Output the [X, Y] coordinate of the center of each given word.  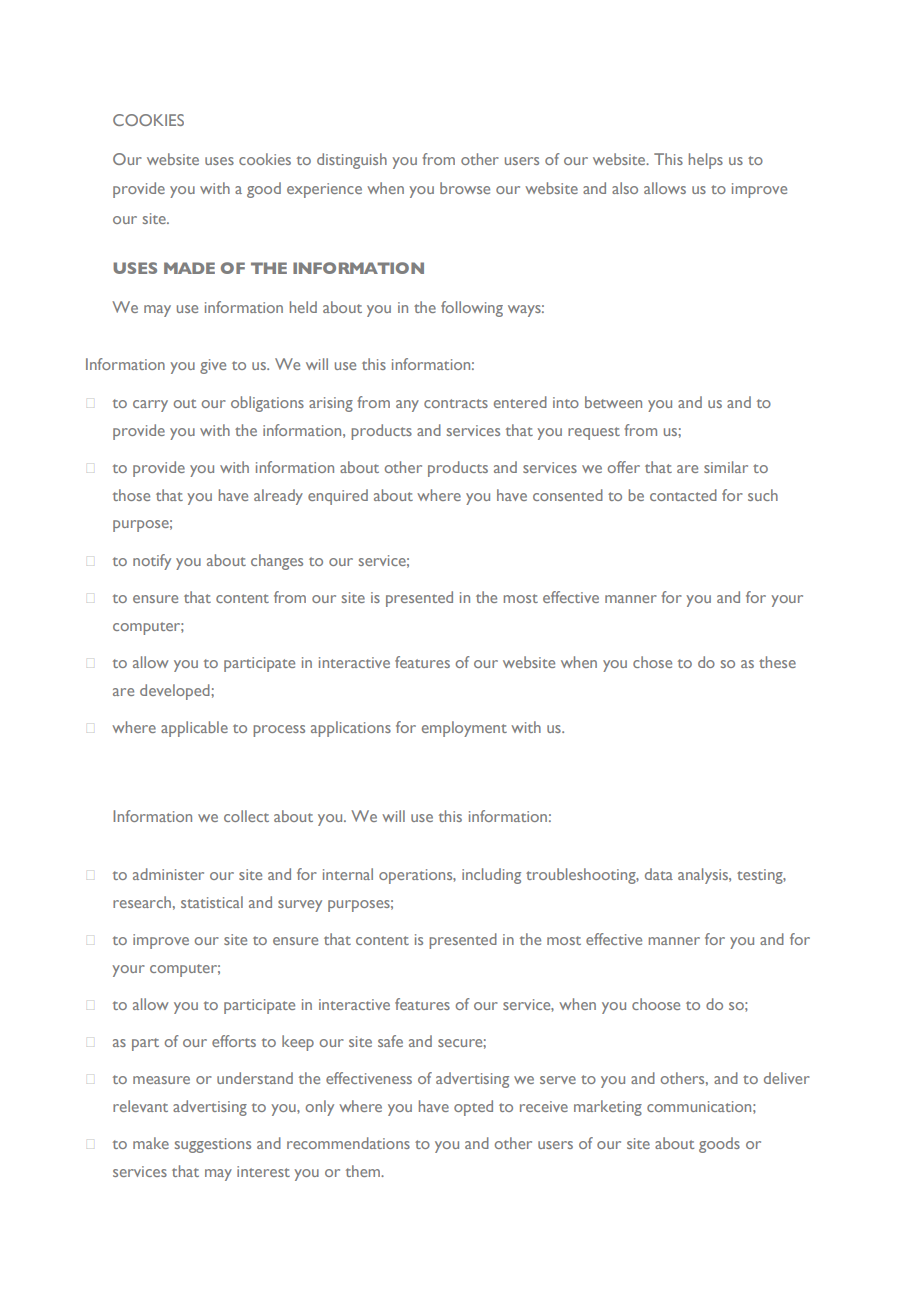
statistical [212, 902]
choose [656, 1004]
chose [652, 662]
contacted [683, 495]
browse [465, 188]
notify [152, 562]
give [213, 366]
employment [464, 729]
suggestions [213, 1145]
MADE [189, 268]
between [613, 402]
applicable [194, 729]
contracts [456, 403]
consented [568, 495]
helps [706, 161]
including [491, 876]
